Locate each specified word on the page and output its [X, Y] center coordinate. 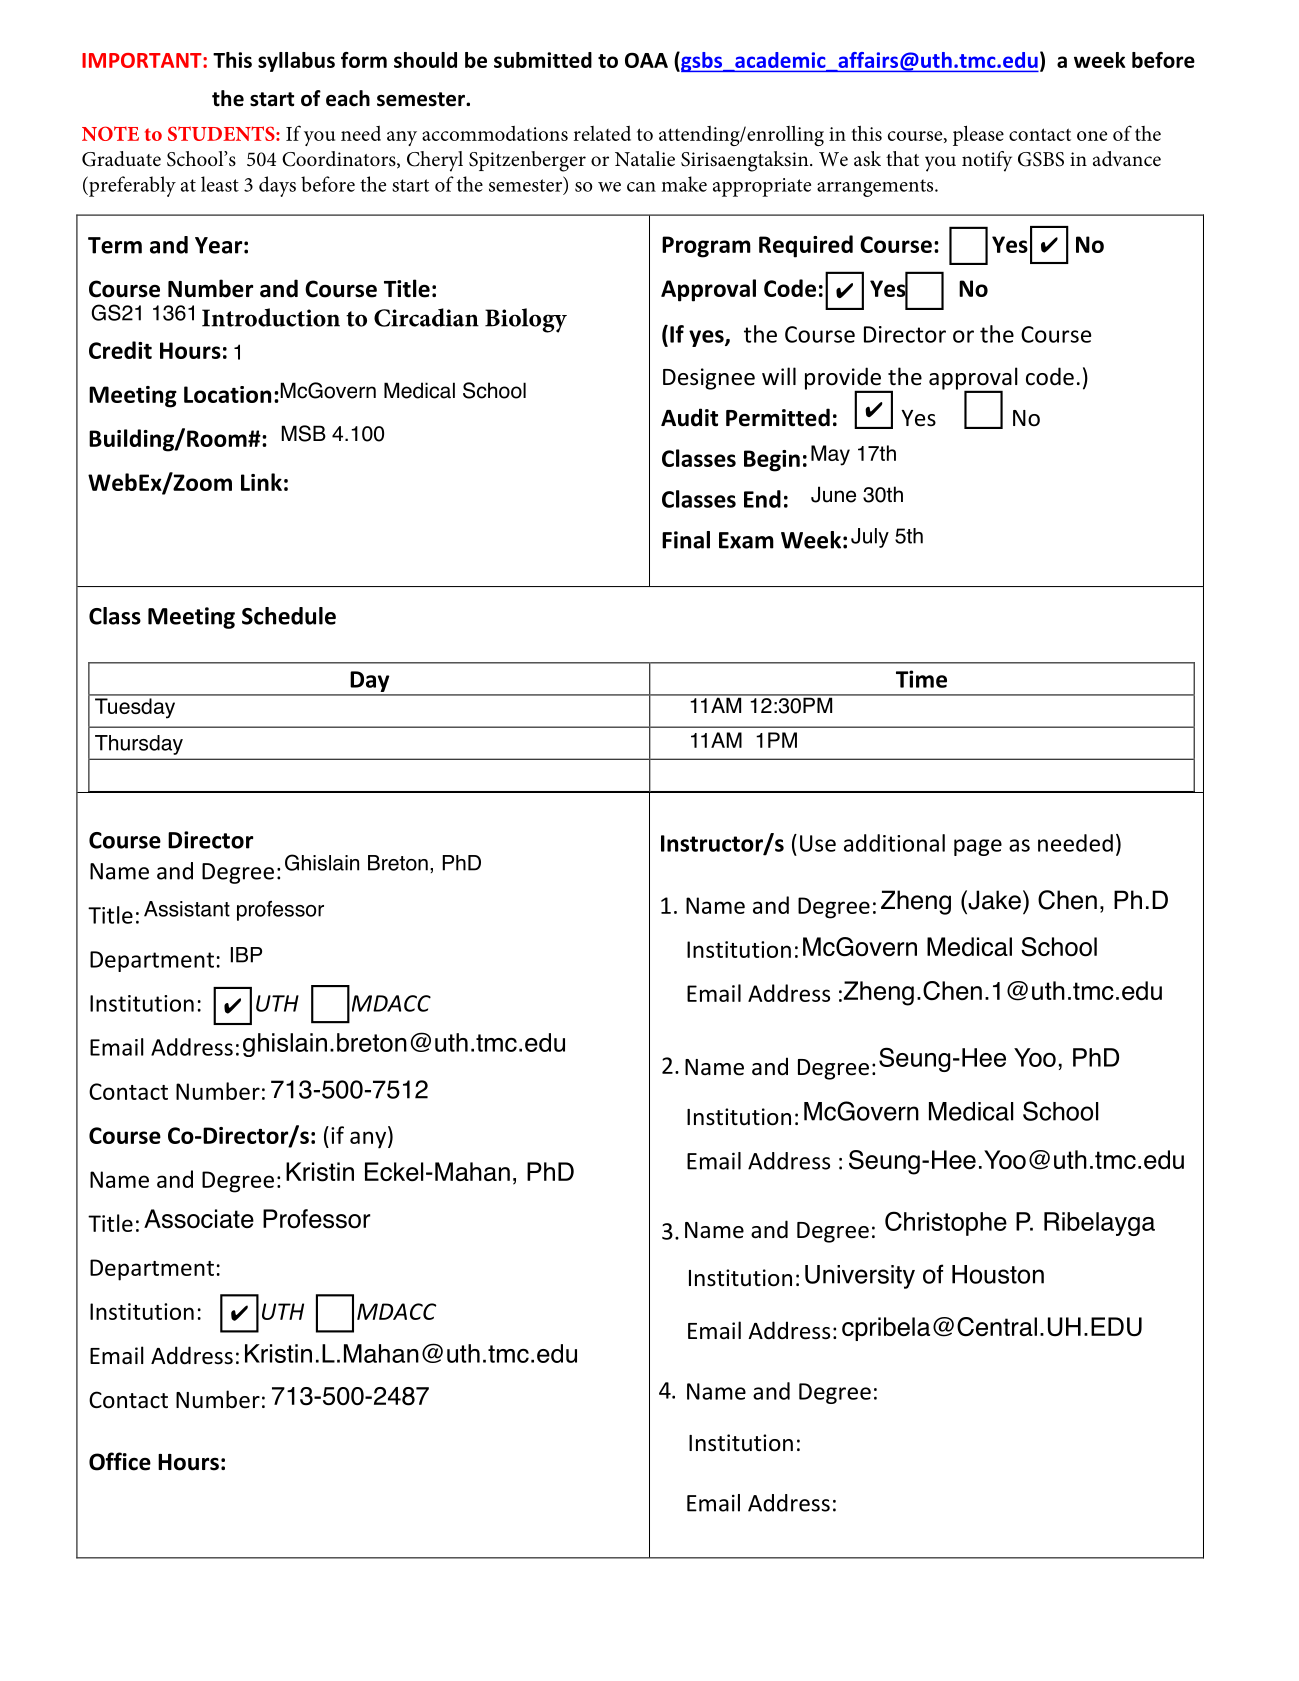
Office [120, 1461]
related [602, 133]
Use [818, 843]
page [978, 847]
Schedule [289, 616]
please [978, 135]
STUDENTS [222, 133]
